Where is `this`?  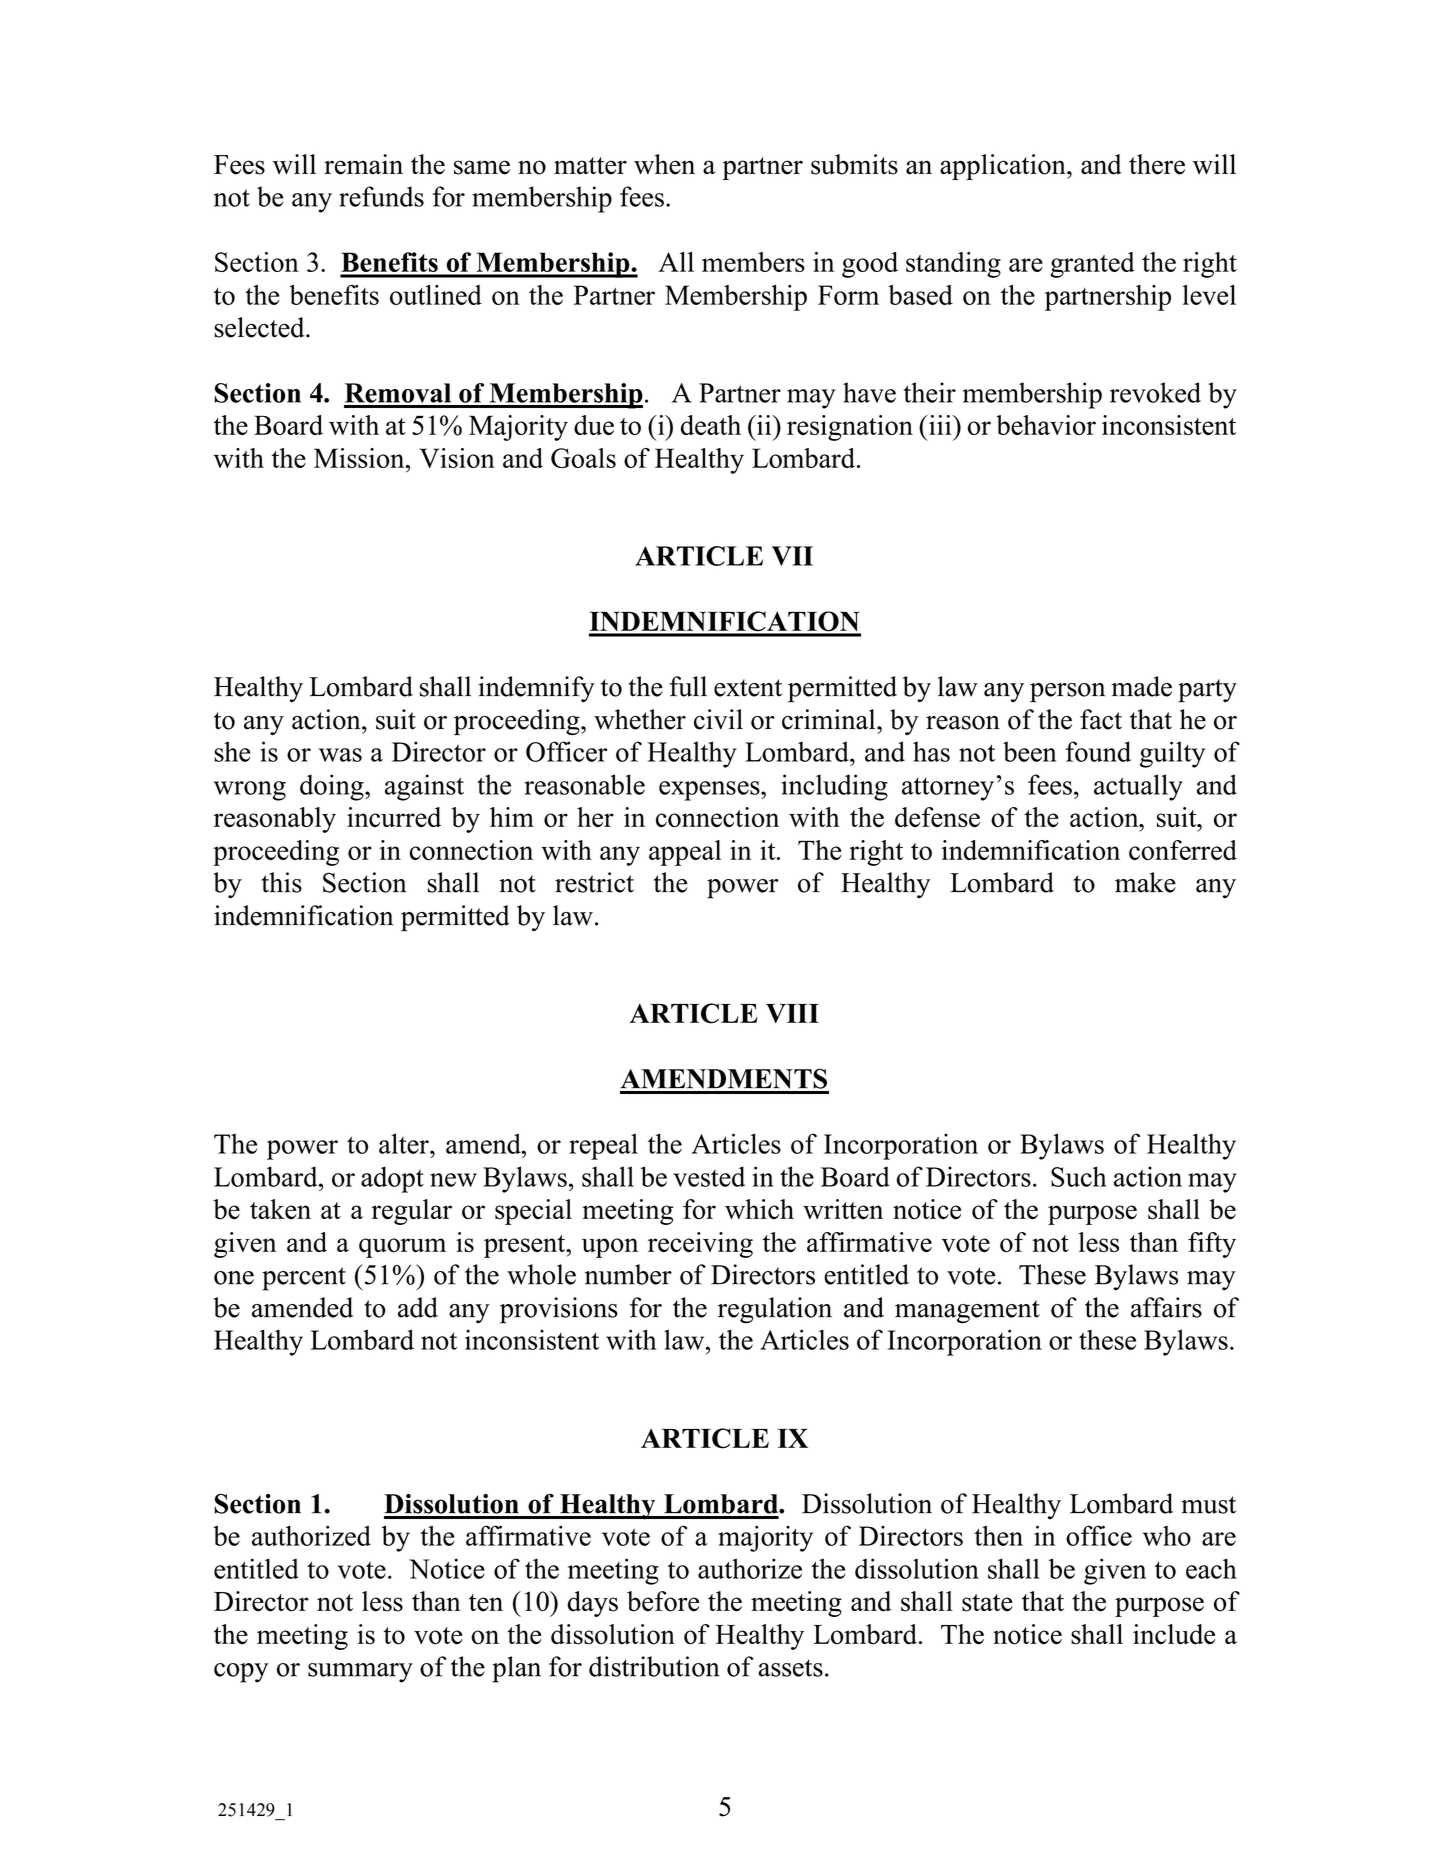 this is located at coordinates (281, 882).
